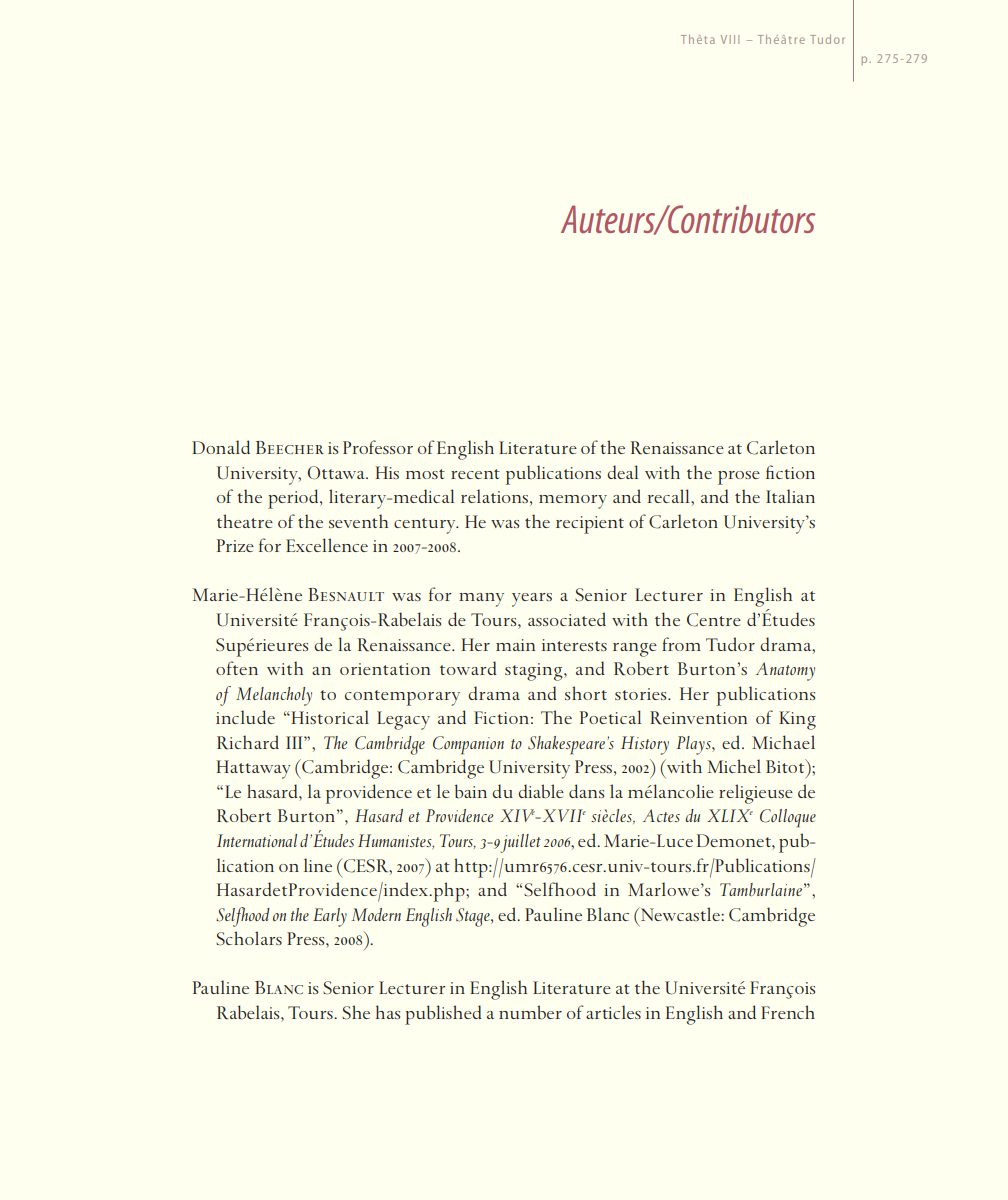  What do you see at coordinates (468, 745) in the screenshot?
I see `Companion` at bounding box center [468, 745].
